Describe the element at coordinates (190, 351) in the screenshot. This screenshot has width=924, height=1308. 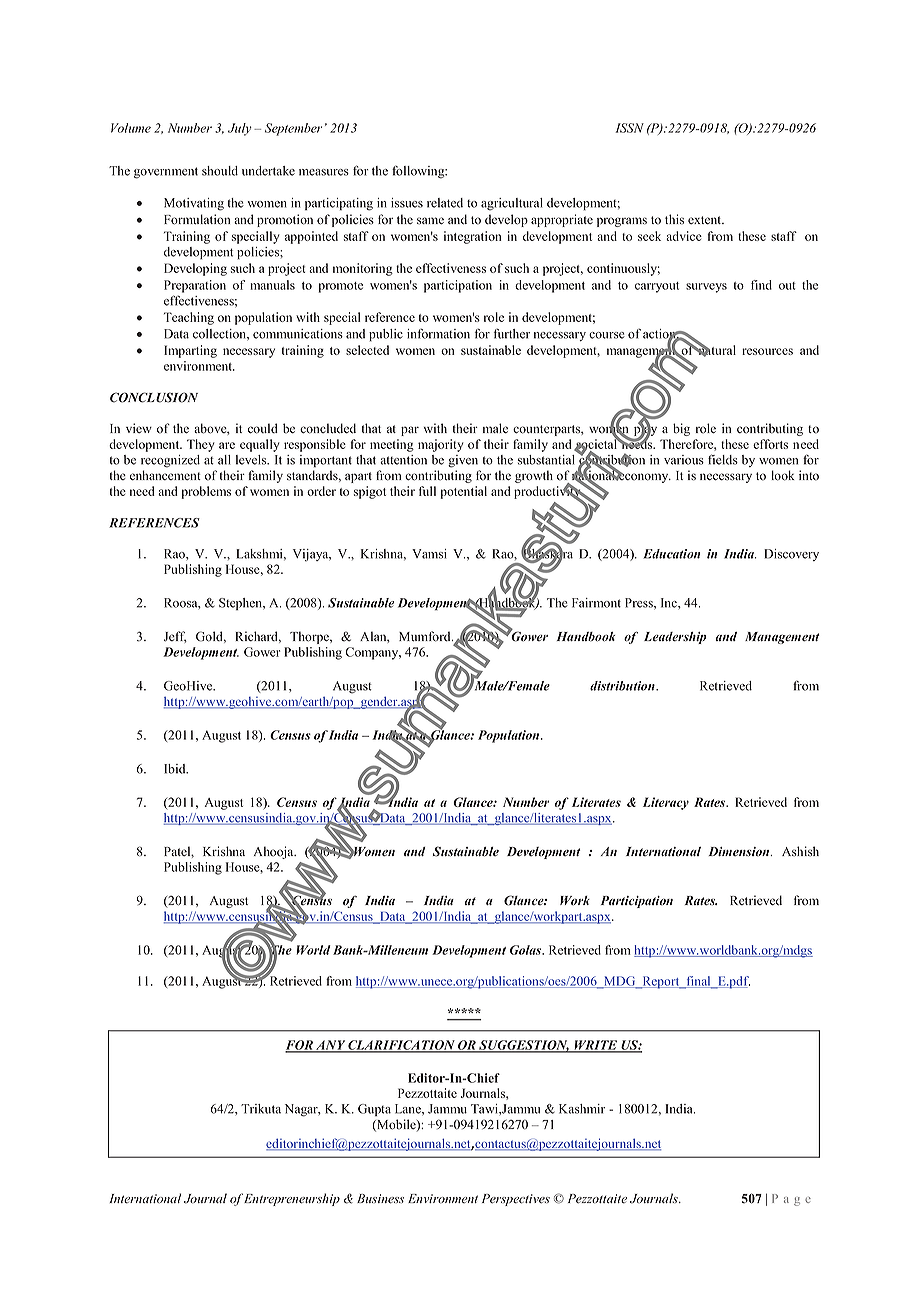
I see `Imparting` at that location.
